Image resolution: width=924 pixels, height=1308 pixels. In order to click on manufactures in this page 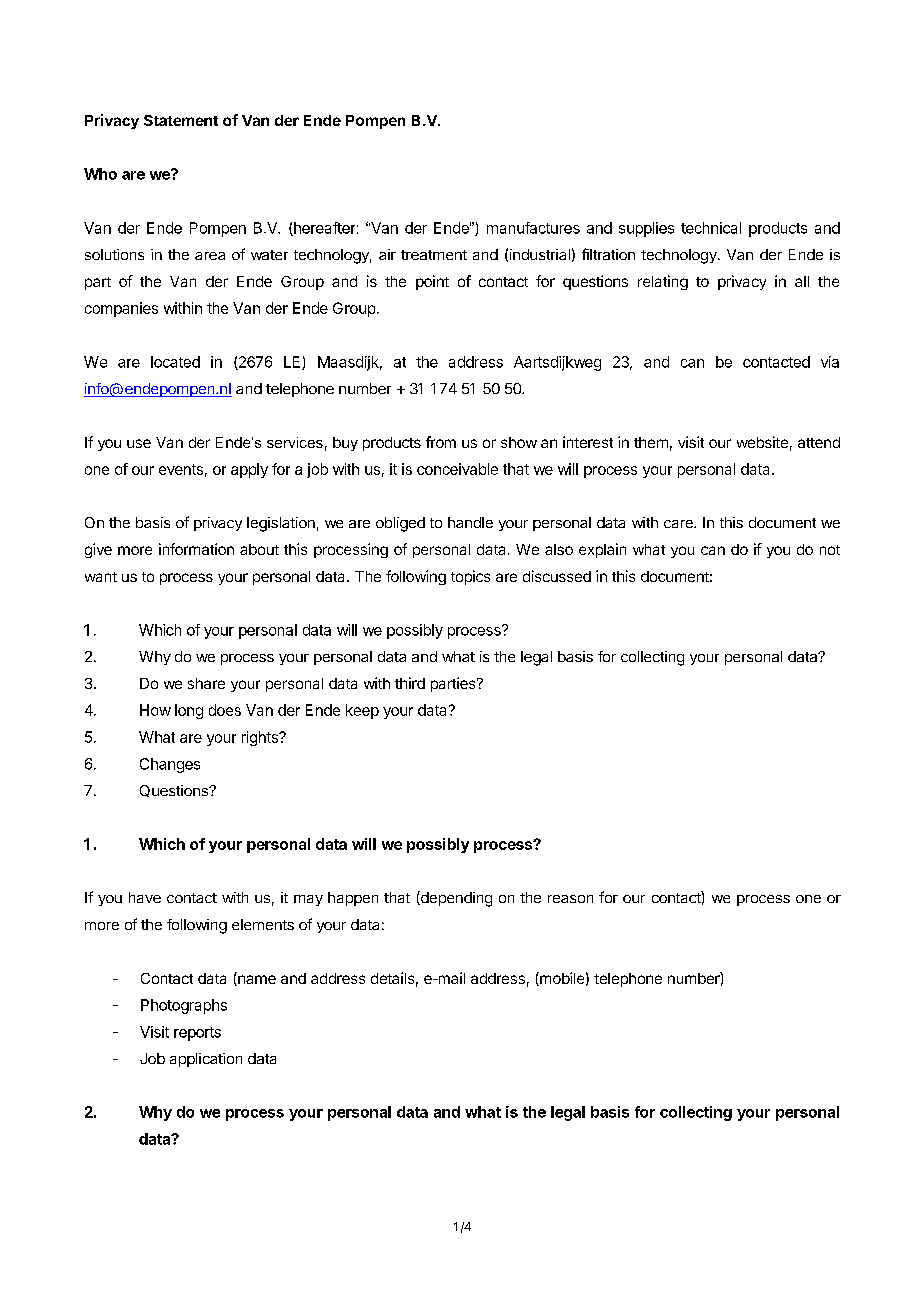, I will do `click(533, 228)`.
